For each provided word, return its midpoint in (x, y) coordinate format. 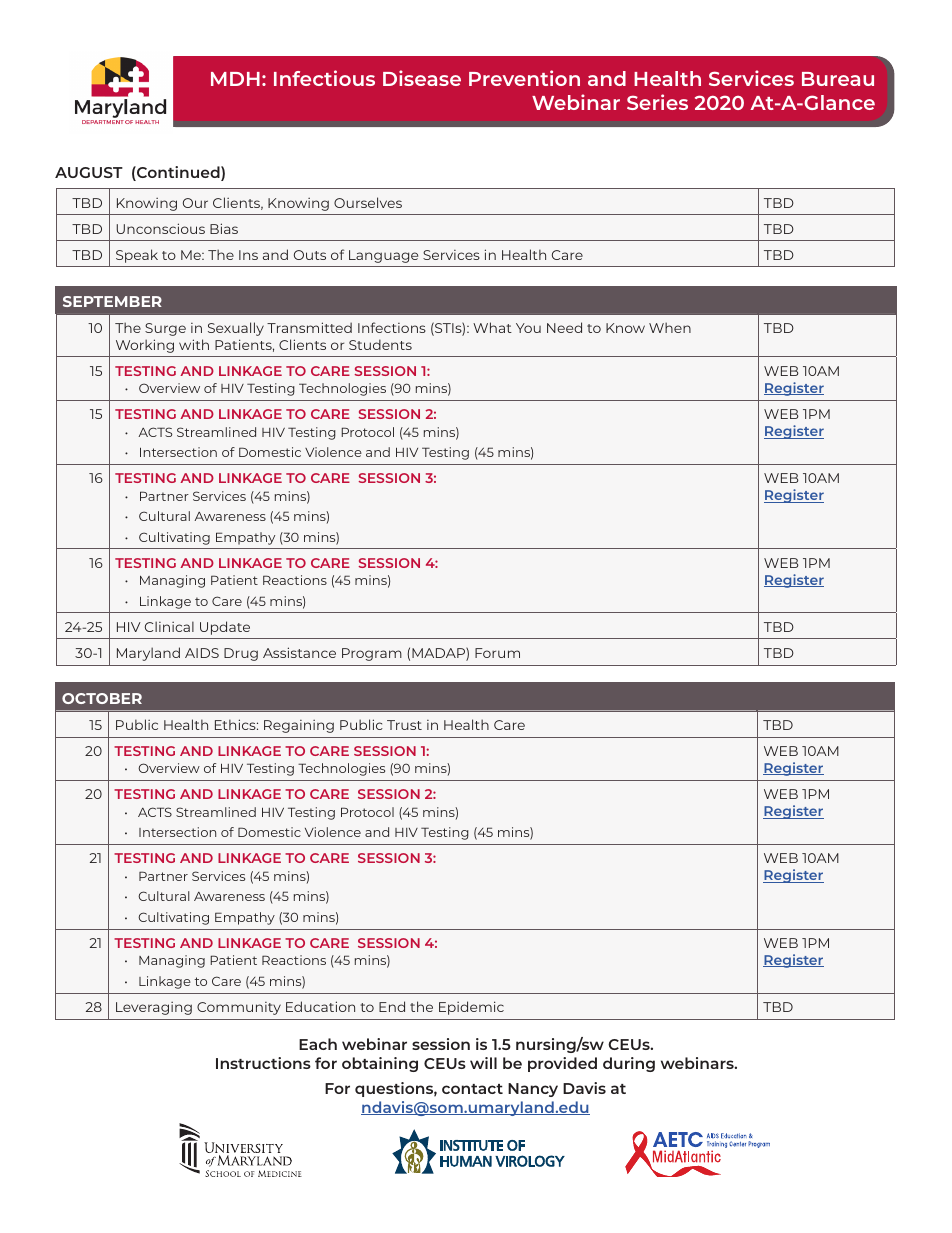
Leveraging (154, 1008)
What (492, 327)
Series (657, 102)
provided (562, 1064)
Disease (422, 78)
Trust (404, 725)
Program (372, 654)
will (483, 1063)
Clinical (169, 626)
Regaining (299, 726)
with (194, 344)
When (670, 327)
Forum (497, 653)
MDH (235, 79)
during (629, 1064)
